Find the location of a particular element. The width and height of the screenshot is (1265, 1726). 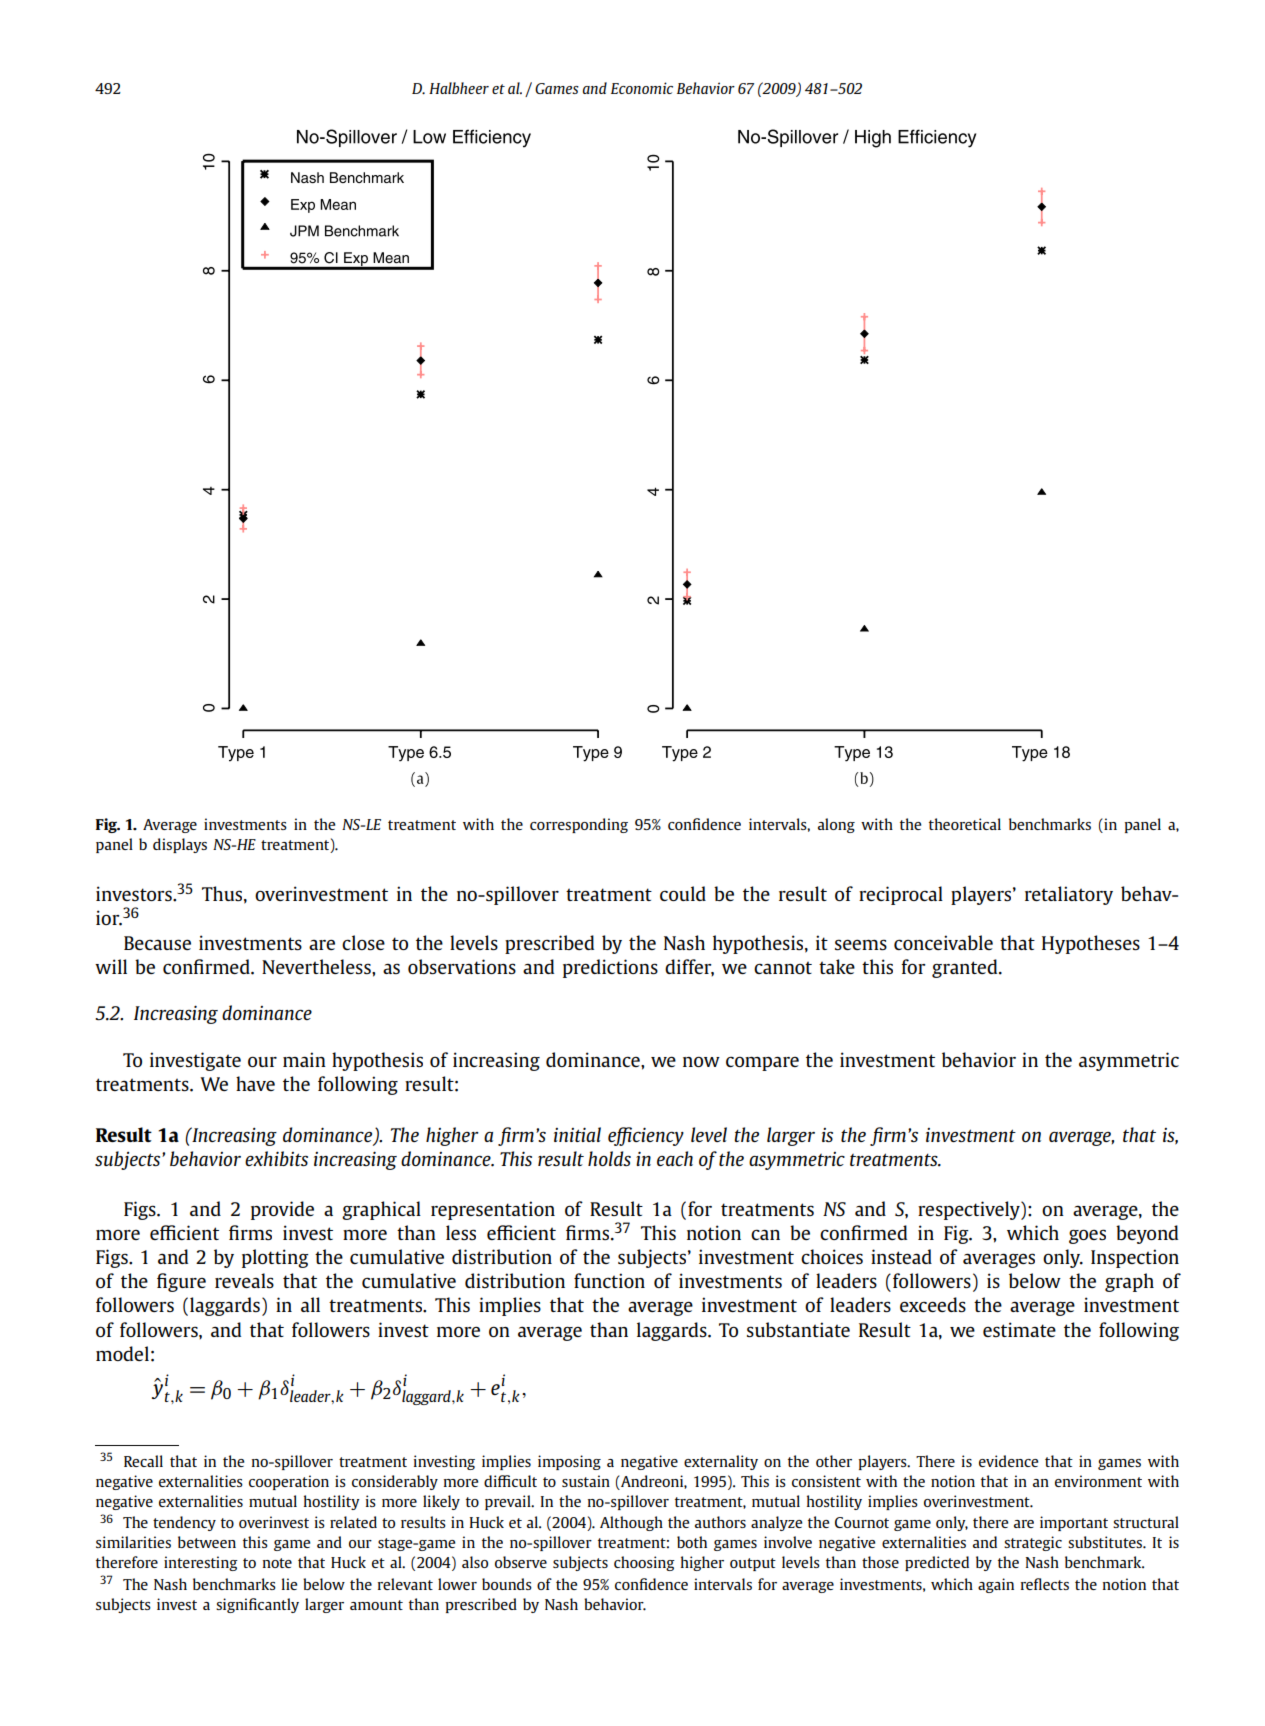

reciprocal is located at coordinates (901, 895).
